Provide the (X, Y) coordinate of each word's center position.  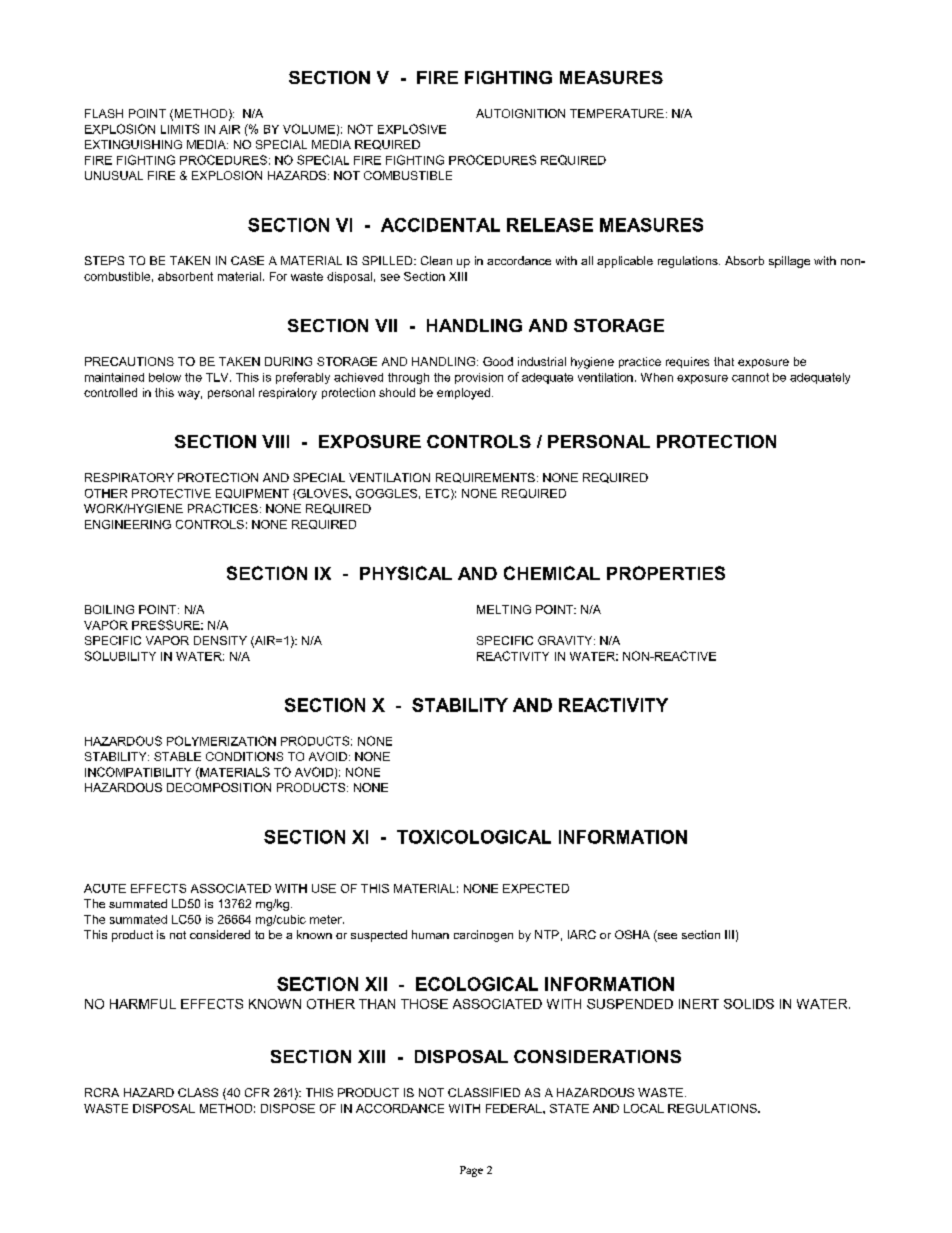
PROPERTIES (666, 573)
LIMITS (180, 129)
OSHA (632, 934)
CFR (257, 1092)
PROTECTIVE (171, 493)
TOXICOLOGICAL (474, 837)
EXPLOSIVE (412, 129)
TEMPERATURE (617, 113)
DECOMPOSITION (219, 787)
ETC (439, 494)
